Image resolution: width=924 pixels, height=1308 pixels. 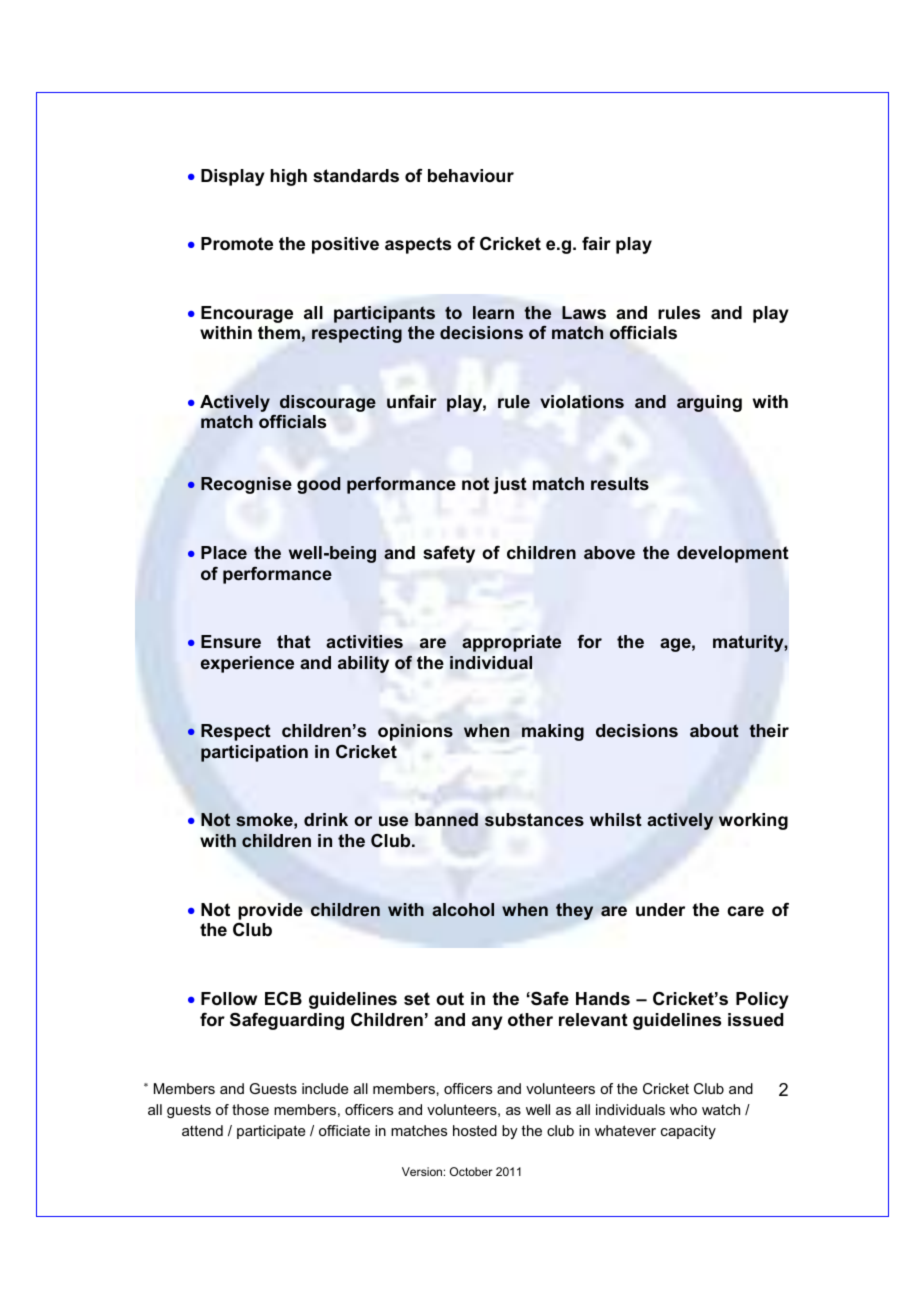 What do you see at coordinates (271, 1132) in the page?
I see `participate` at bounding box center [271, 1132].
